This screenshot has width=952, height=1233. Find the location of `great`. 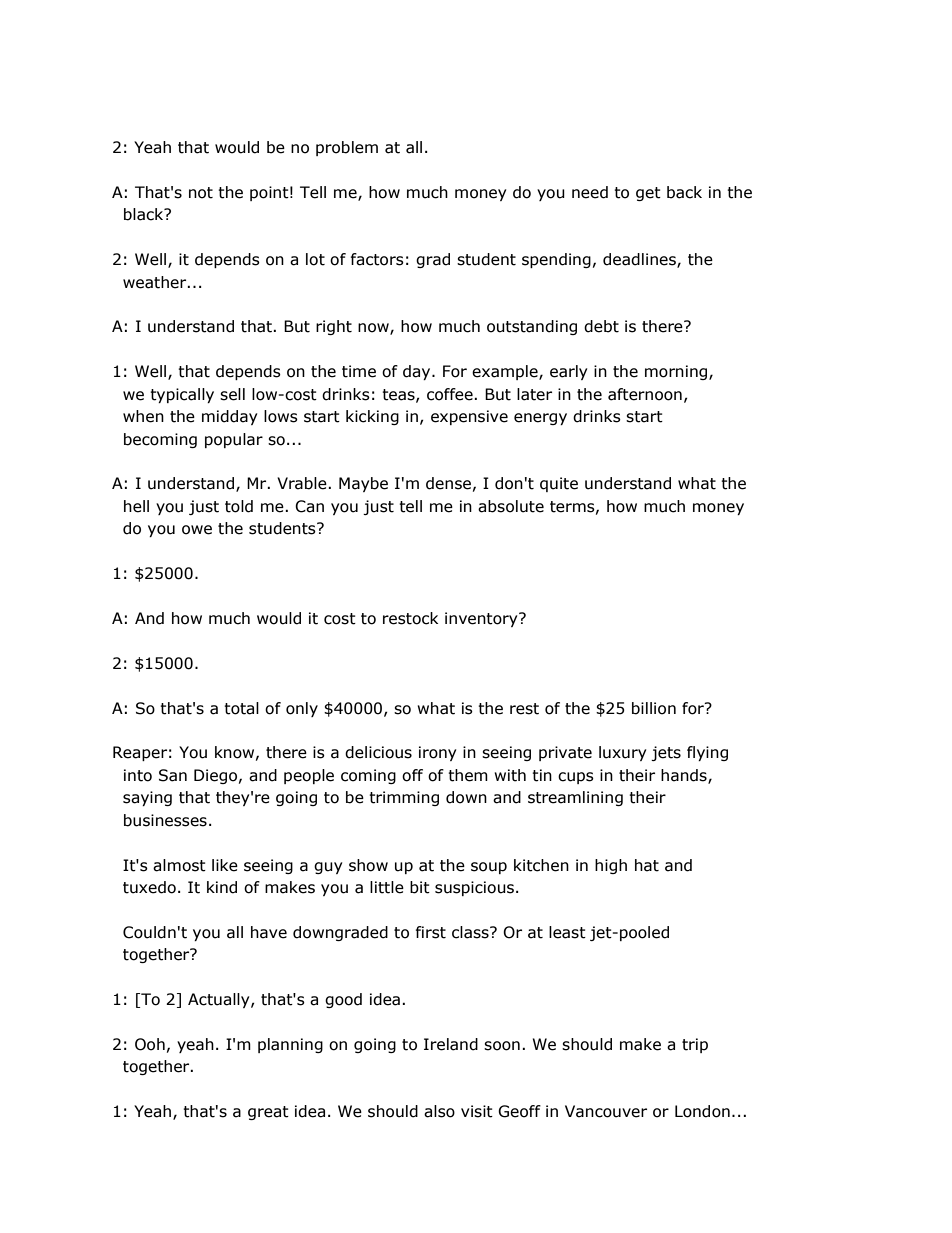

great is located at coordinates (268, 1113).
